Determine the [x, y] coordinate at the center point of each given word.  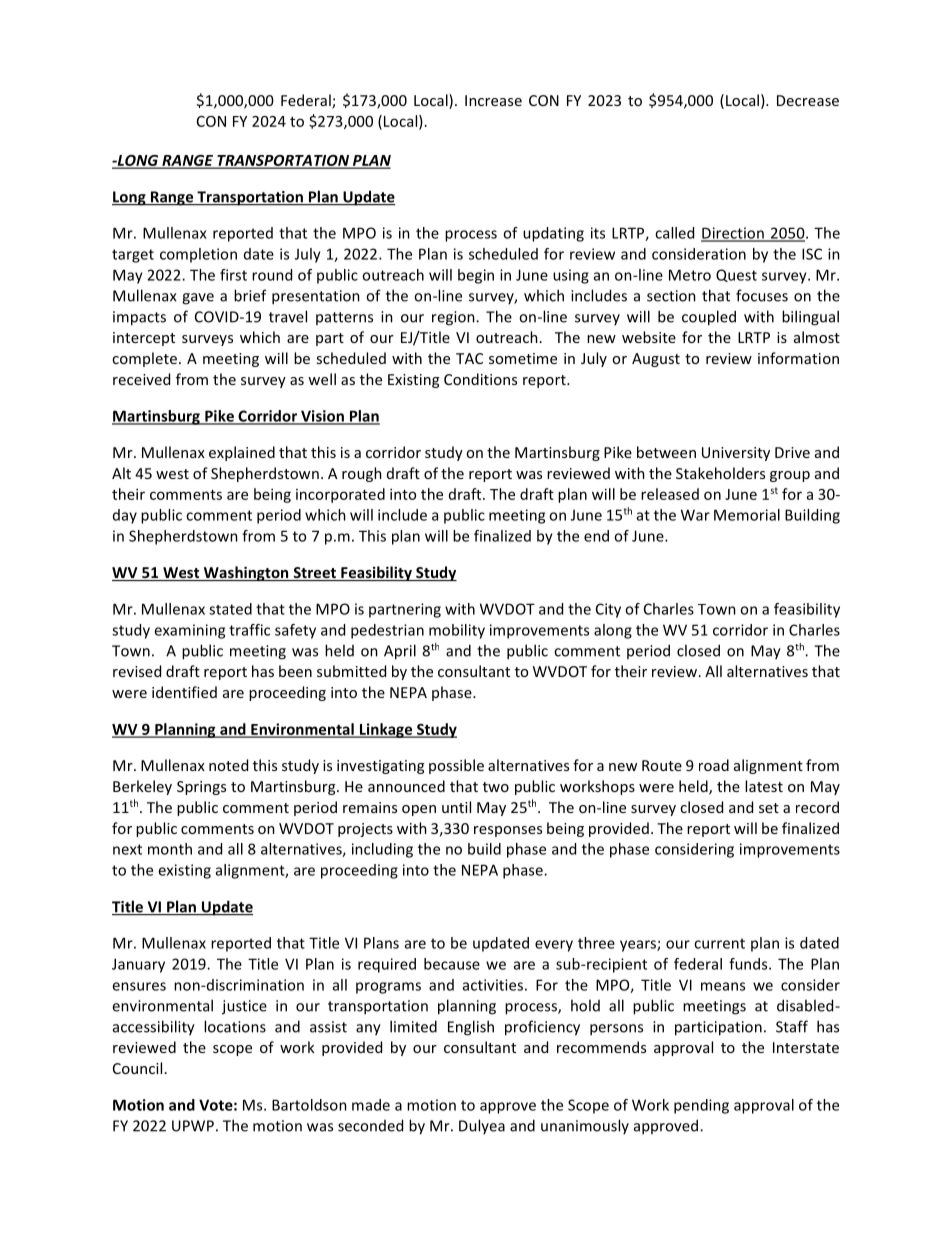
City [608, 610]
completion [198, 255]
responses [508, 831]
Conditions [480, 379]
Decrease [808, 100]
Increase [493, 100]
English [471, 1028]
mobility [457, 631]
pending [701, 1106]
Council [137, 1068]
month [170, 849]
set [769, 808]
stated [230, 609]
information [798, 358]
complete [144, 359]
